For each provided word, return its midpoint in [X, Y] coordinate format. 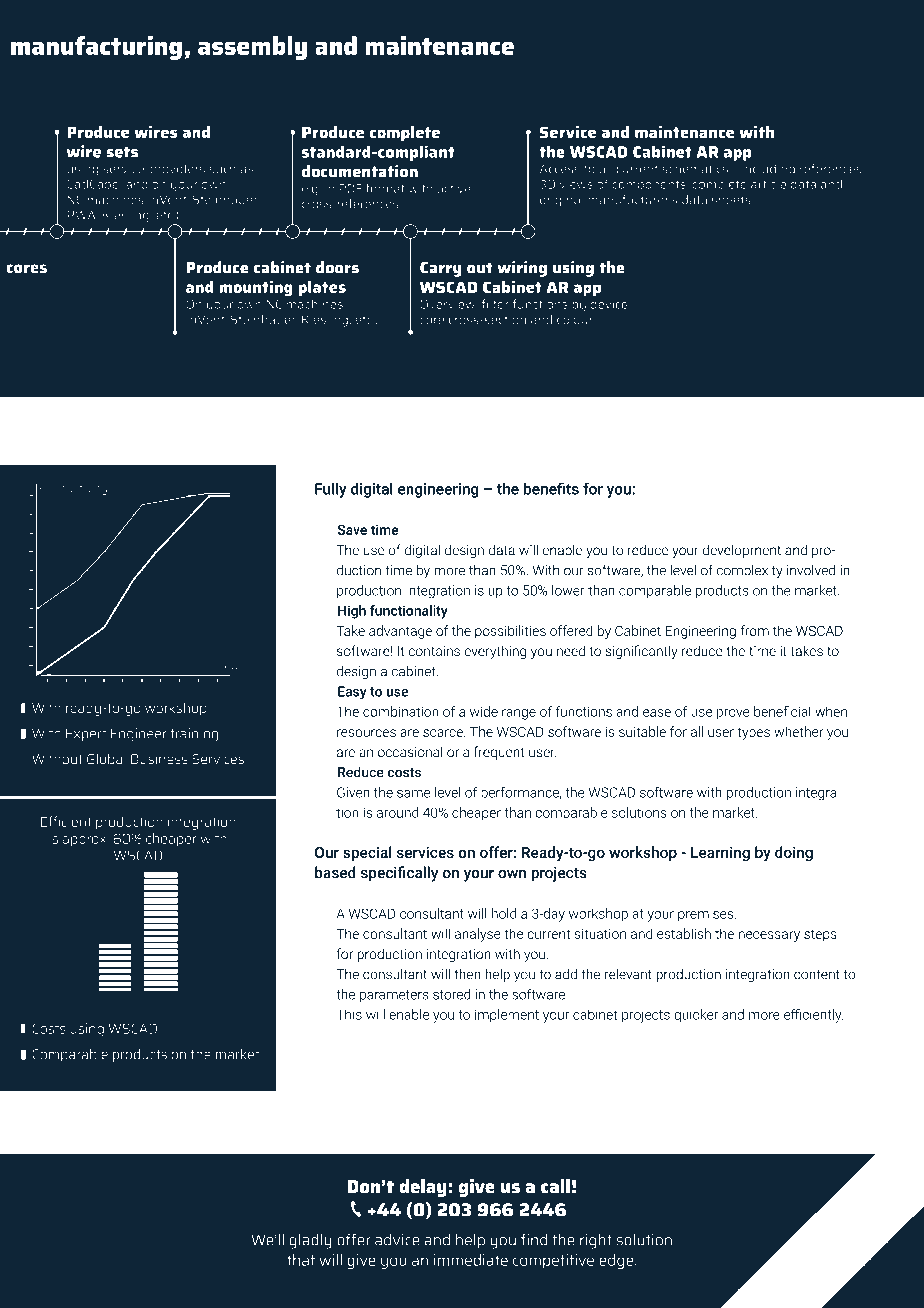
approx [85, 841]
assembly [252, 48]
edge [617, 1261]
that [301, 1260]
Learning [720, 854]
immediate [471, 1260]
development [742, 551]
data [502, 549]
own [512, 874]
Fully [331, 490]
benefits [551, 488]
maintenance [439, 45]
